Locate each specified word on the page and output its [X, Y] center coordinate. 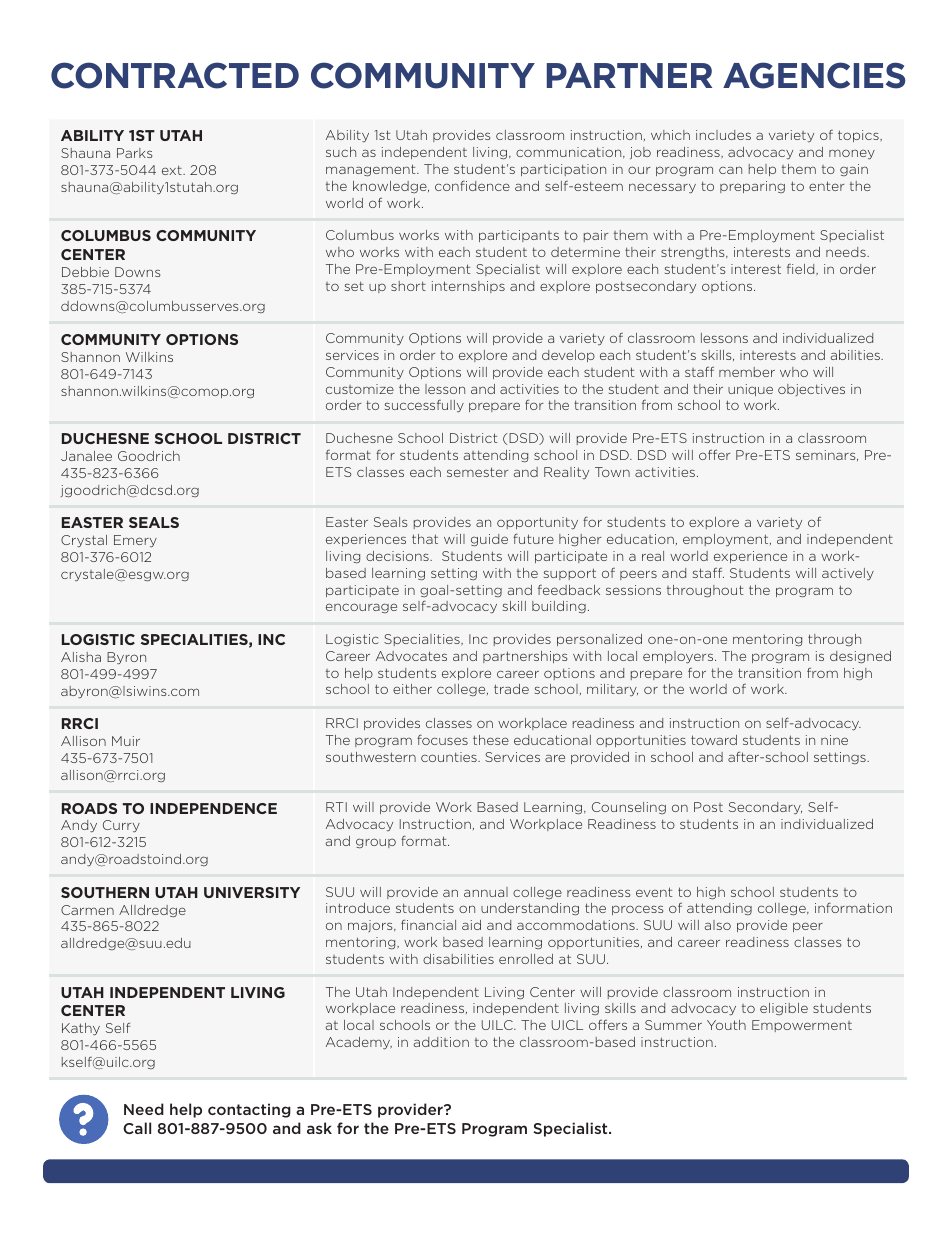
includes [723, 135]
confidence [472, 185]
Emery [135, 541]
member [747, 372]
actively [848, 574]
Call [137, 1128]
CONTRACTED [175, 75]
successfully [424, 406]
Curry [121, 826]
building [559, 607]
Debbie [85, 272]
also [718, 925]
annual [486, 892]
